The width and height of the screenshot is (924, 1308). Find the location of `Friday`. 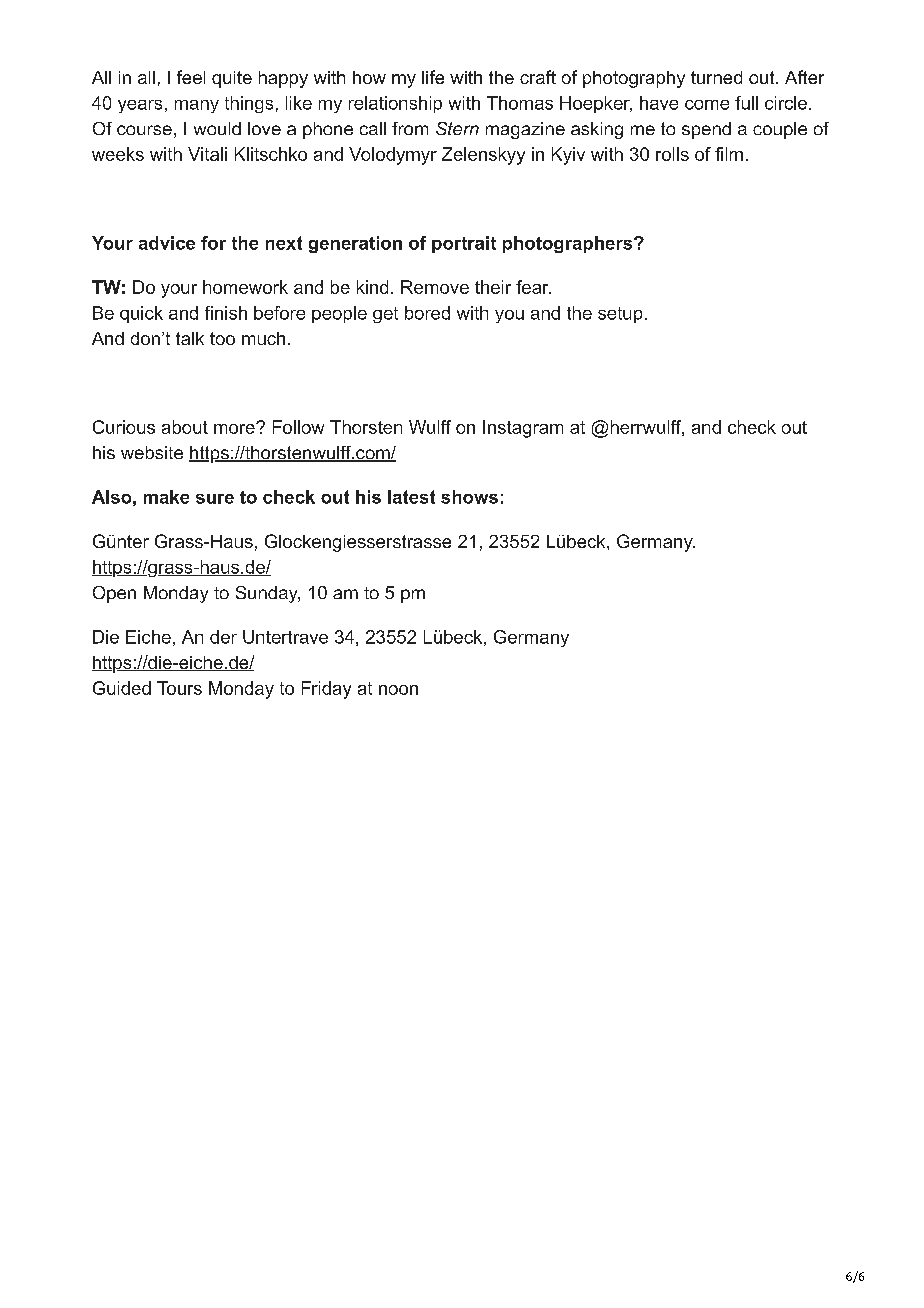

Friday is located at coordinates (326, 690).
